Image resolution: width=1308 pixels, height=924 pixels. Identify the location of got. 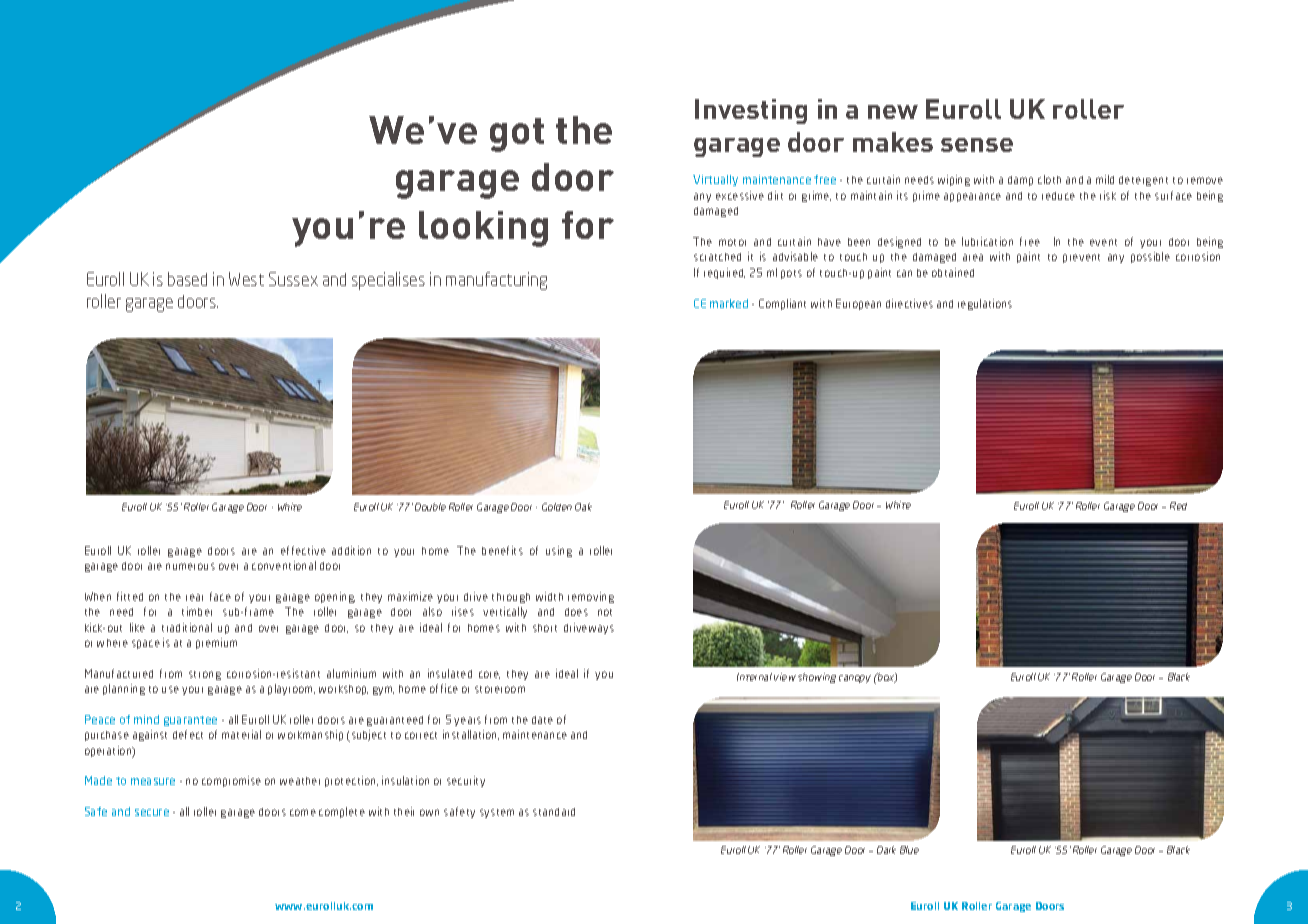
(517, 135).
